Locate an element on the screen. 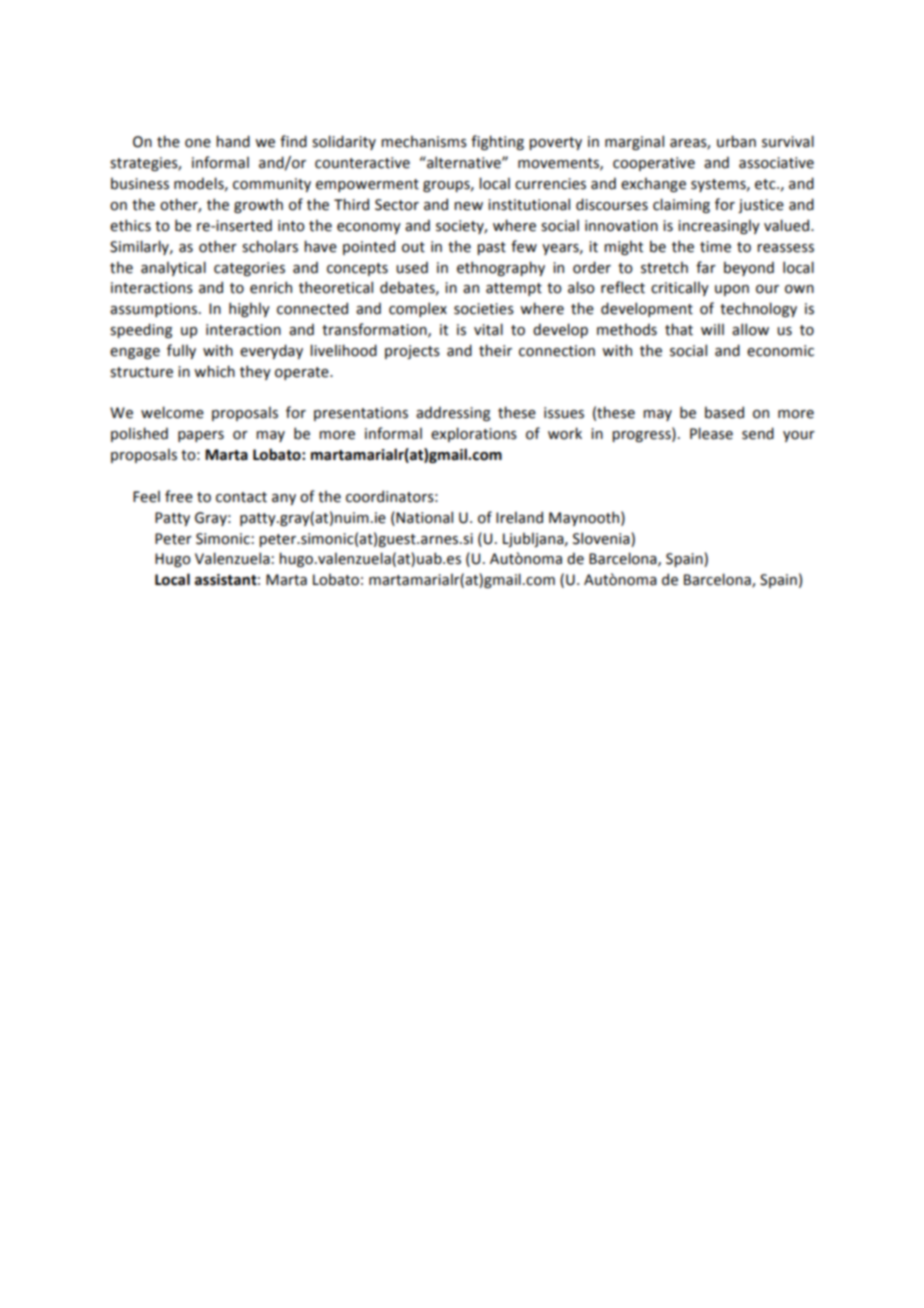  alternative is located at coordinates (464, 162).
